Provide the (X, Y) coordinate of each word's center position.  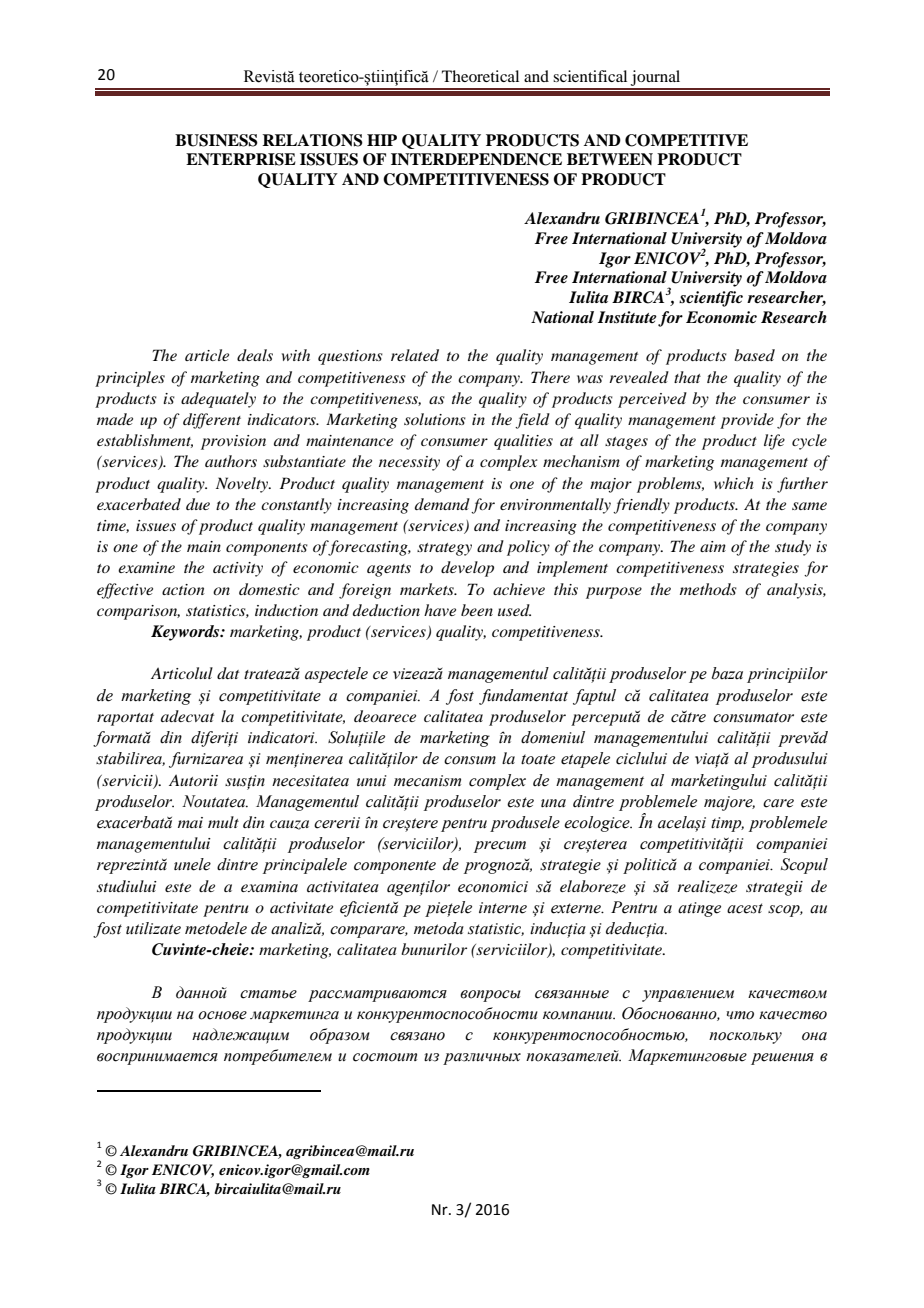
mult (223, 822)
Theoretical (480, 76)
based (754, 355)
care (778, 803)
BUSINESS (216, 140)
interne (503, 908)
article (207, 355)
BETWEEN (610, 159)
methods (708, 589)
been (477, 610)
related (415, 355)
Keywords (186, 633)
